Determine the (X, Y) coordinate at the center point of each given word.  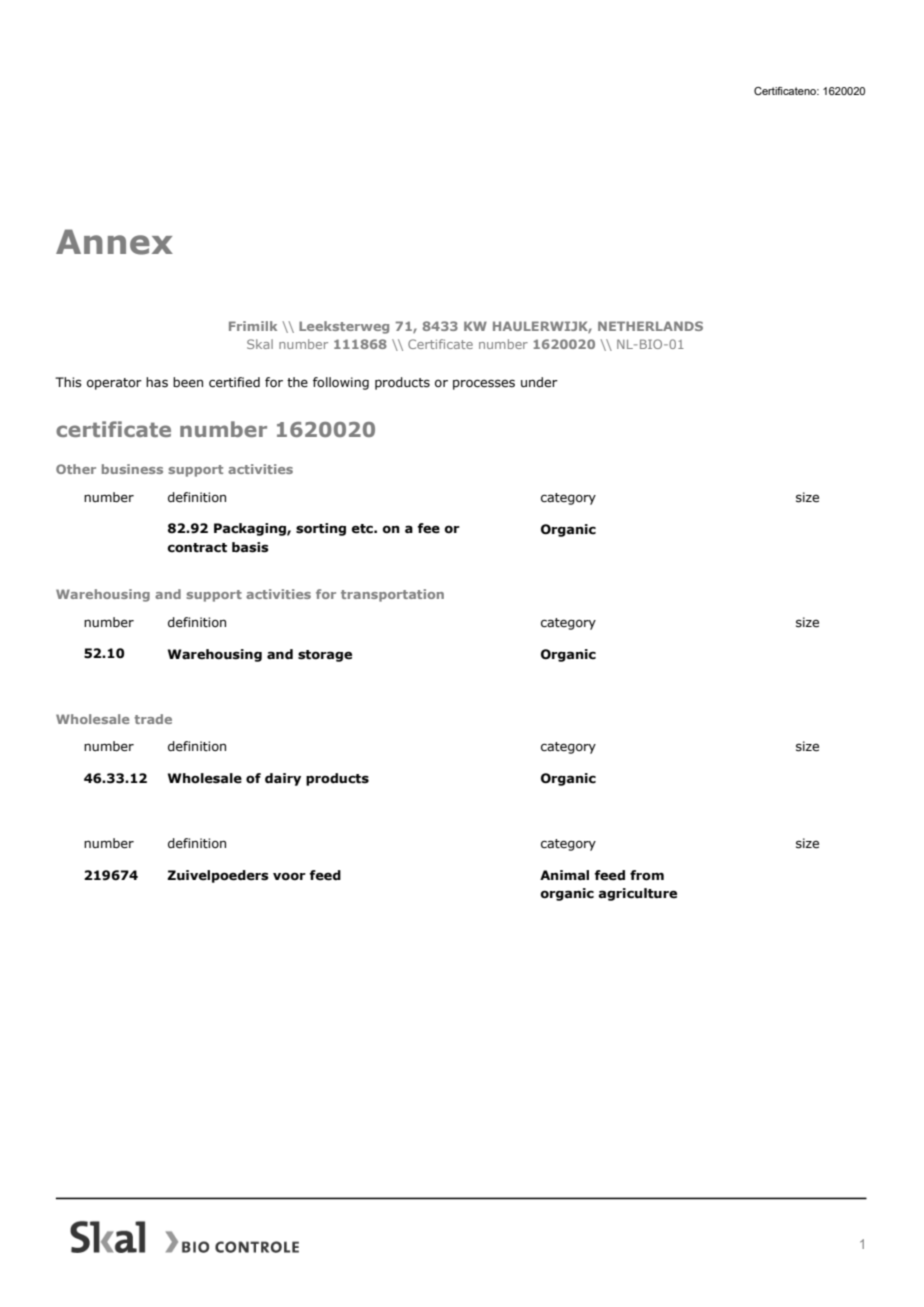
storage (325, 656)
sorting (321, 529)
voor (289, 876)
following (341, 383)
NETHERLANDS (650, 326)
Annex (114, 242)
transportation (392, 595)
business (132, 469)
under (539, 382)
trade (153, 719)
